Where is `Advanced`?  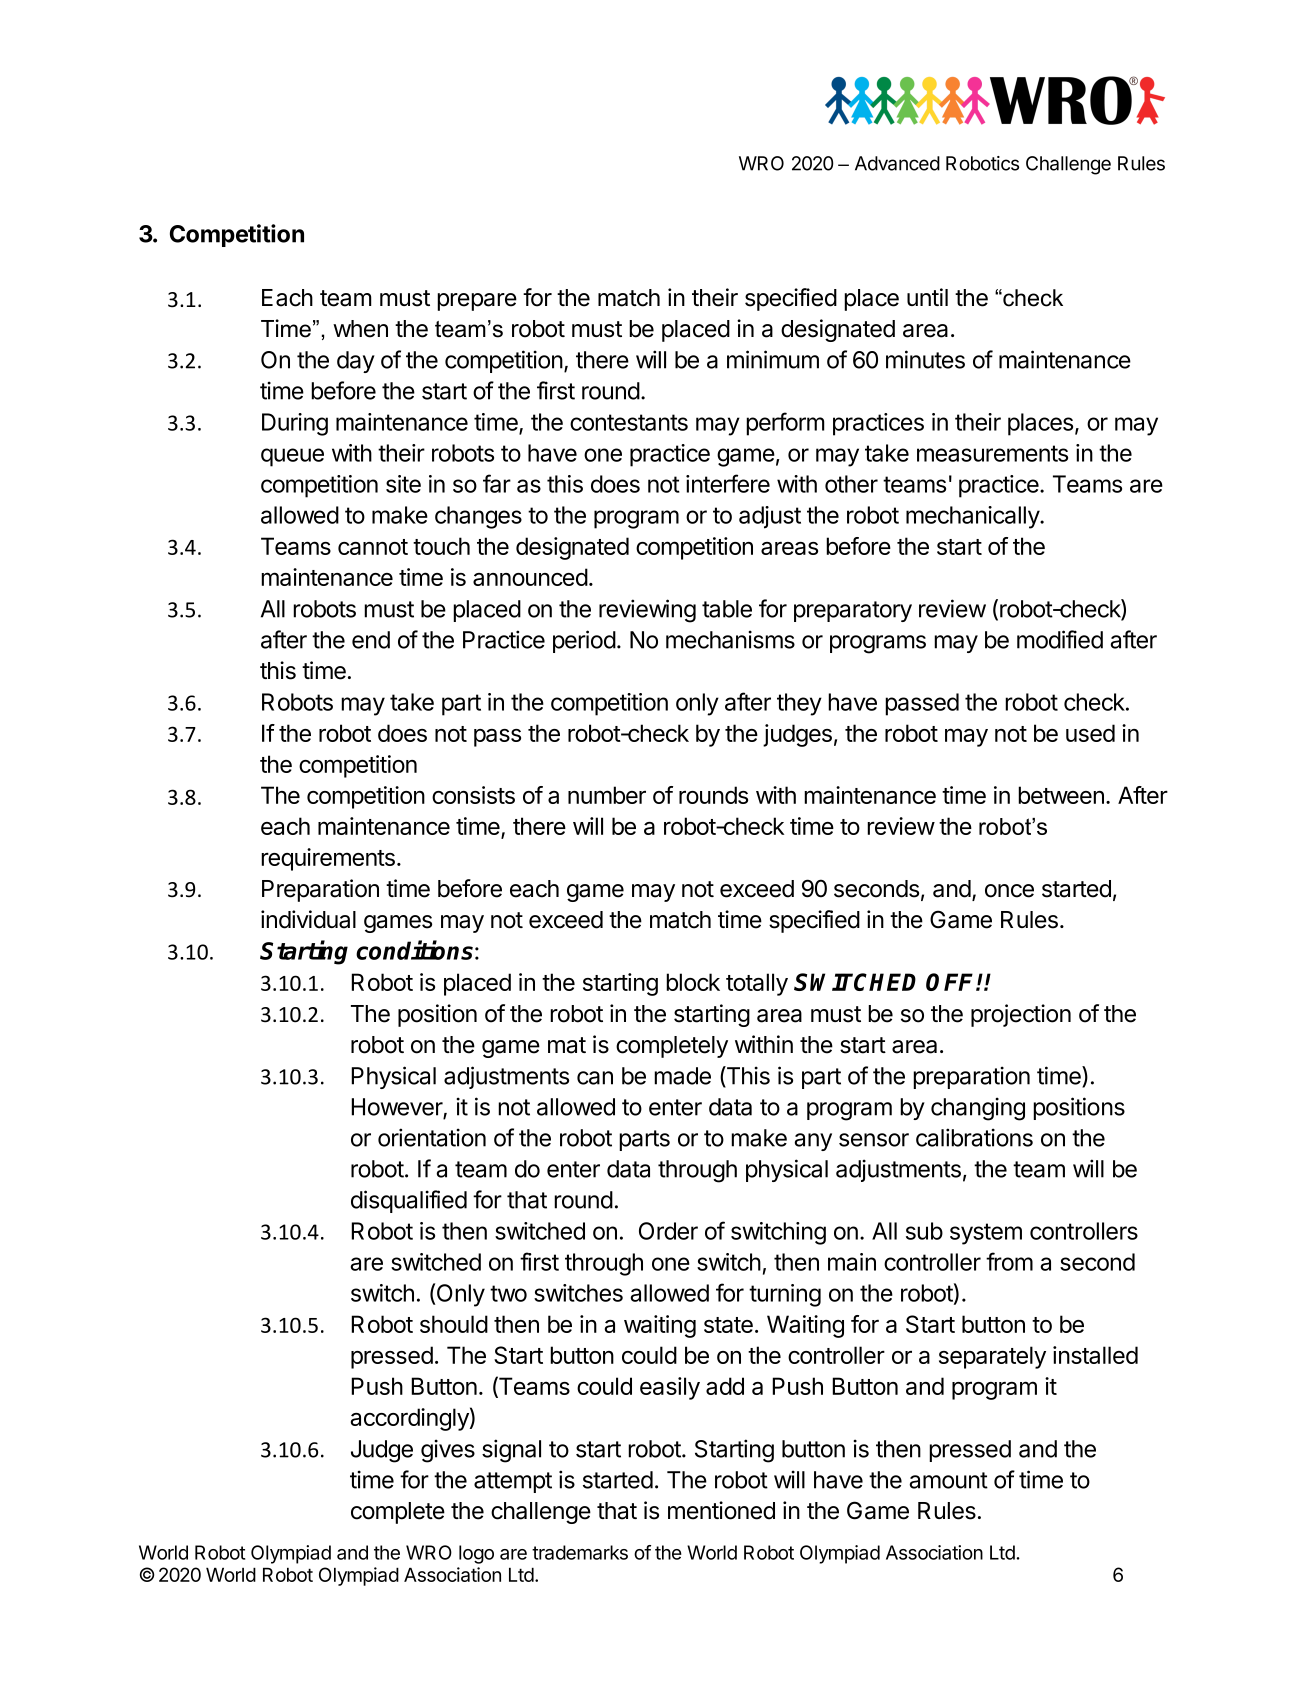 Advanced is located at coordinates (897, 163).
